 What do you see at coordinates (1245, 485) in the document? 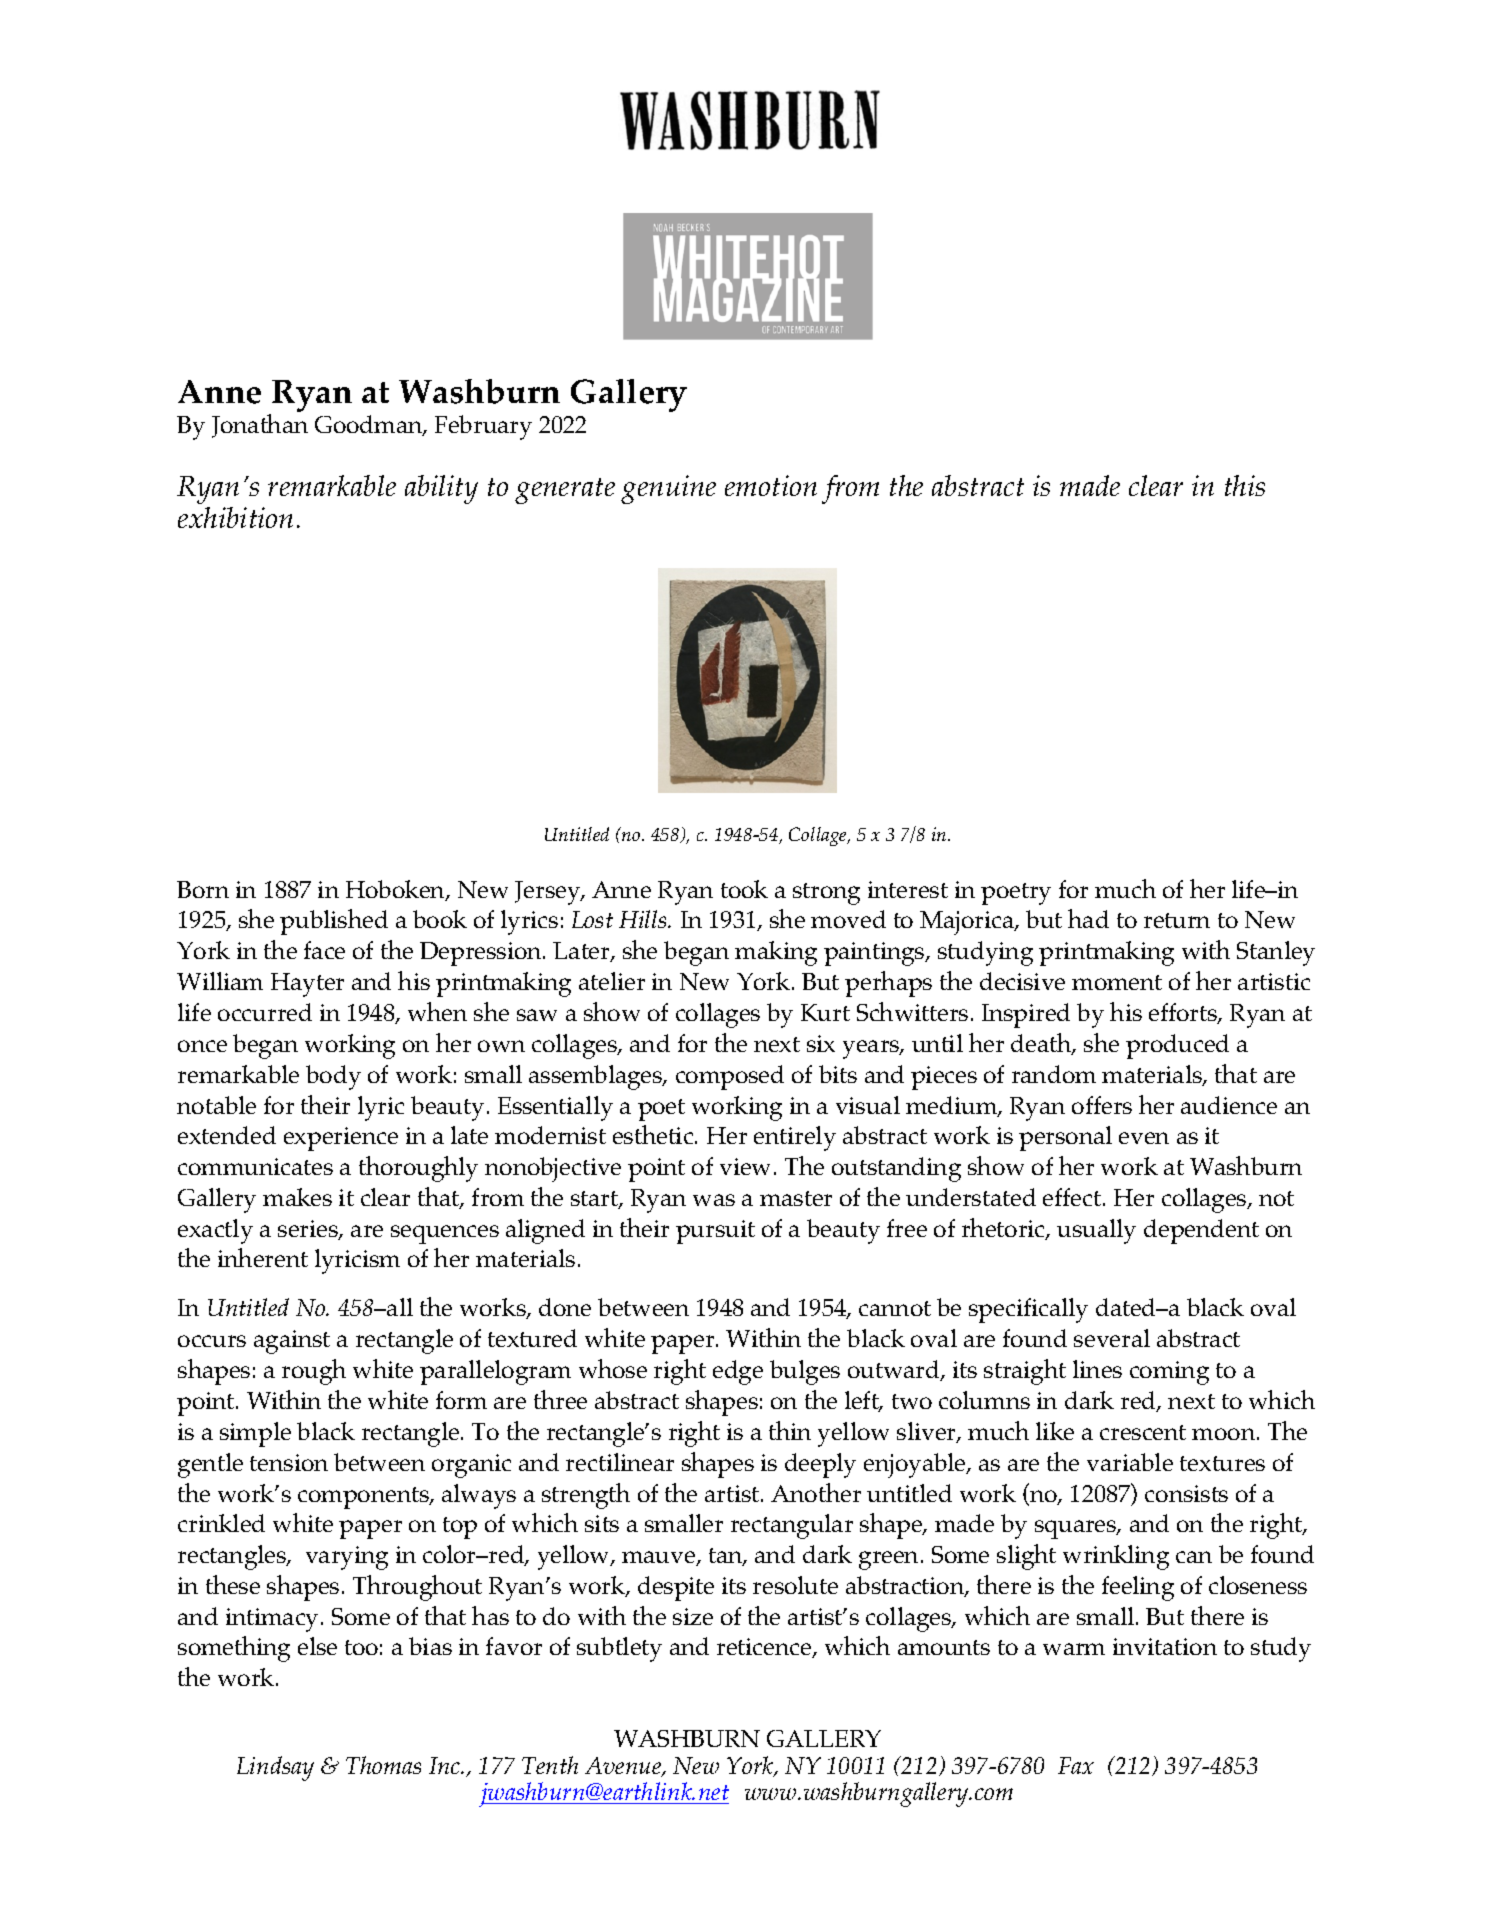
I see `this` at bounding box center [1245, 485].
